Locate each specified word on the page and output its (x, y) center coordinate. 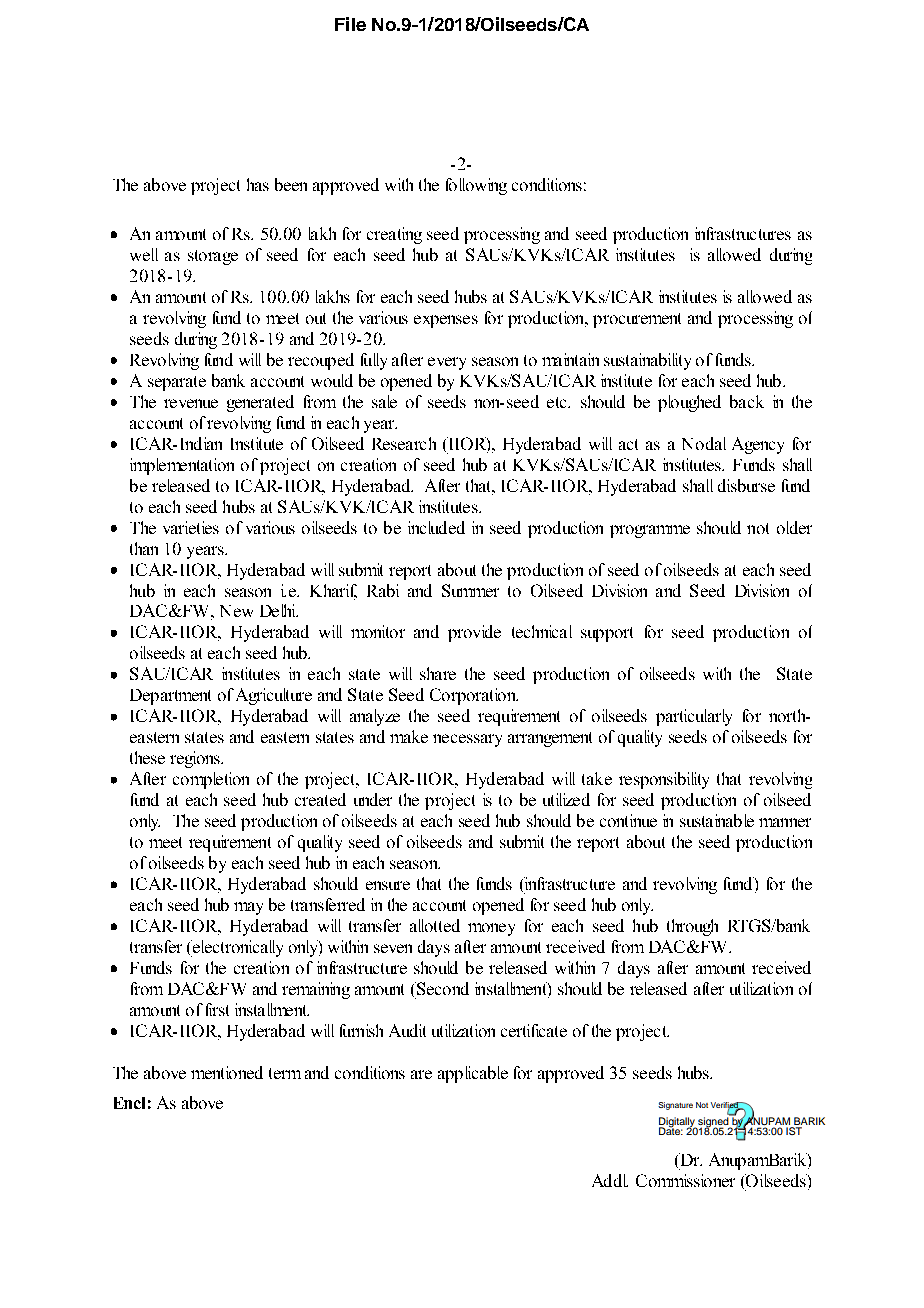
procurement (637, 320)
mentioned (227, 1072)
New (236, 611)
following (476, 186)
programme (650, 531)
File (350, 24)
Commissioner (685, 1180)
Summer (470, 590)
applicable (473, 1074)
